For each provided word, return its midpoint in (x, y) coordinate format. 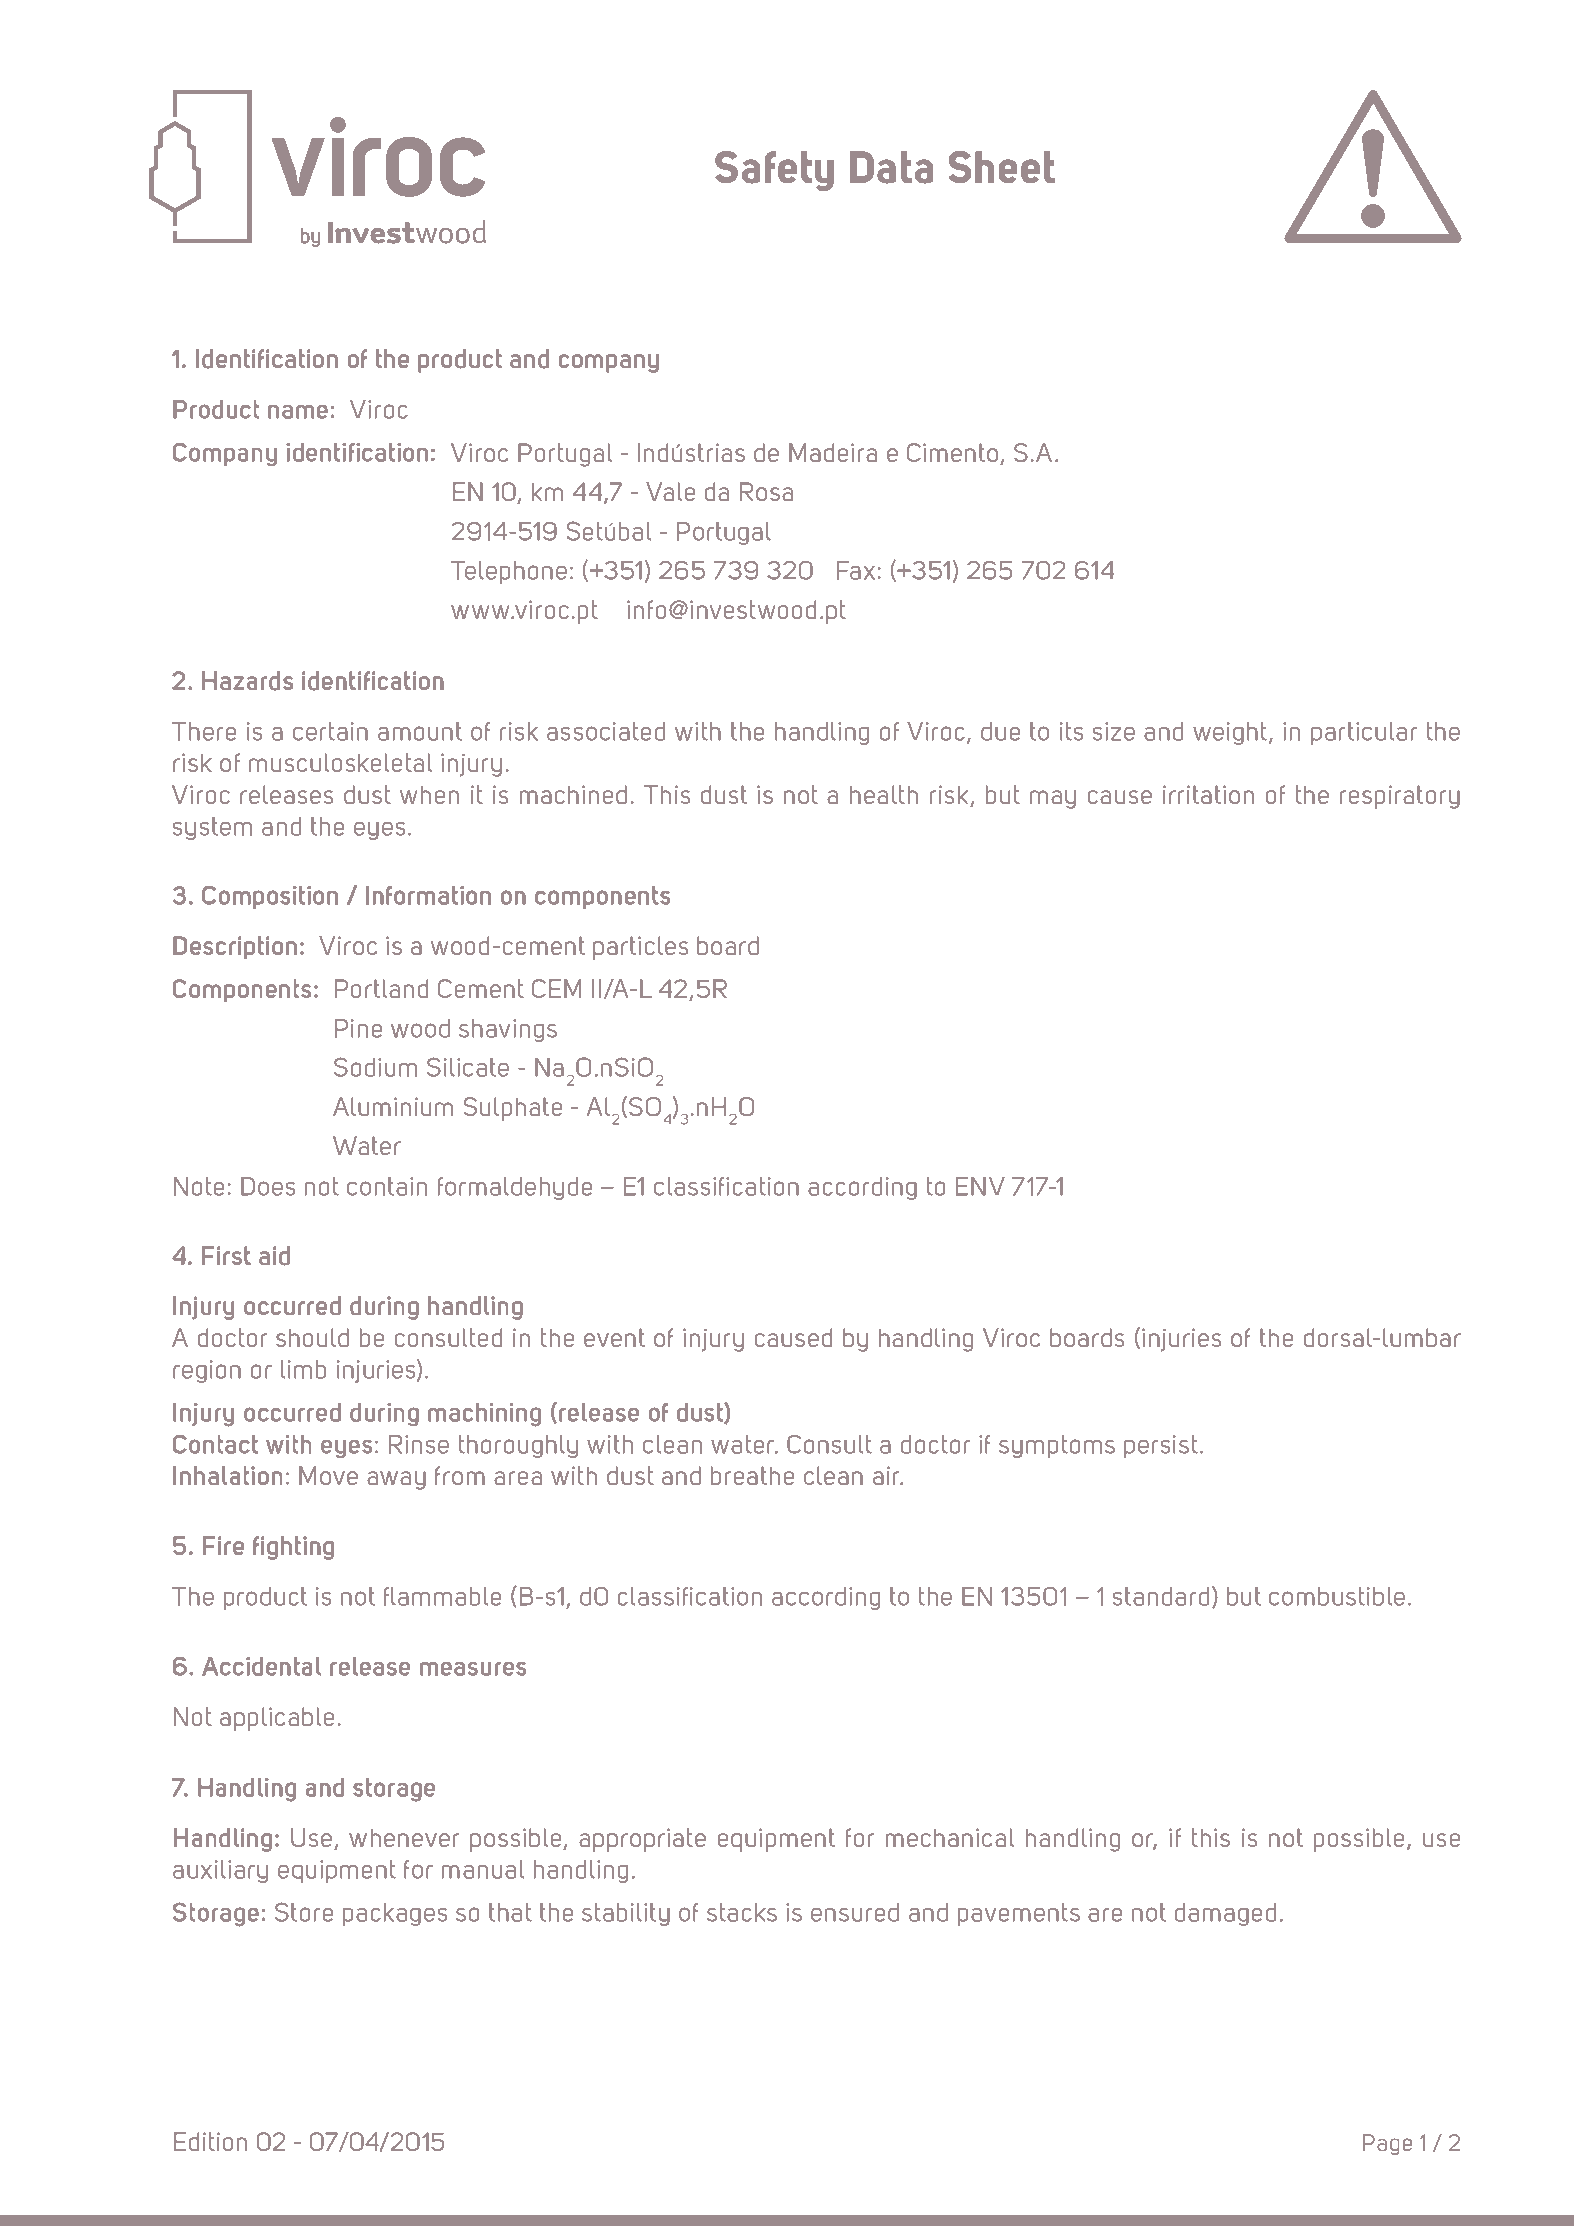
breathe (752, 1475)
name (298, 412)
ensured (855, 1912)
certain (330, 731)
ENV (980, 1186)
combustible (1337, 1596)
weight (1231, 733)
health (884, 794)
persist (1161, 1446)
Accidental (262, 1666)
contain (387, 1186)
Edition (210, 2141)
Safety (774, 171)
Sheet (1001, 167)
